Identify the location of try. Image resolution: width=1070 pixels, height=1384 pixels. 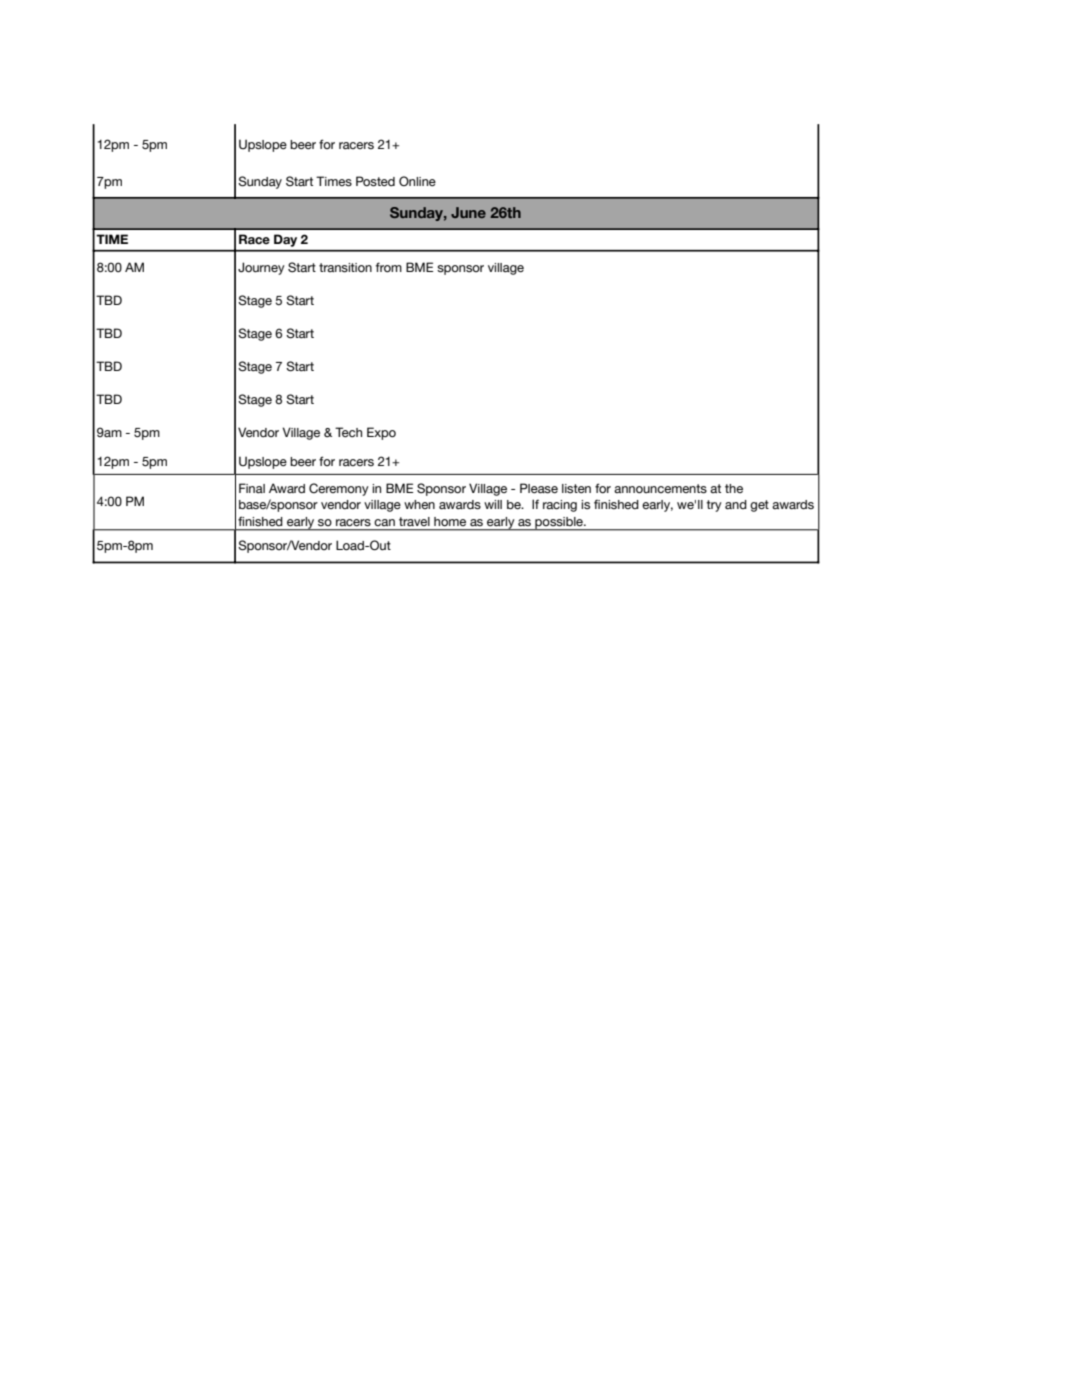
(714, 506).
